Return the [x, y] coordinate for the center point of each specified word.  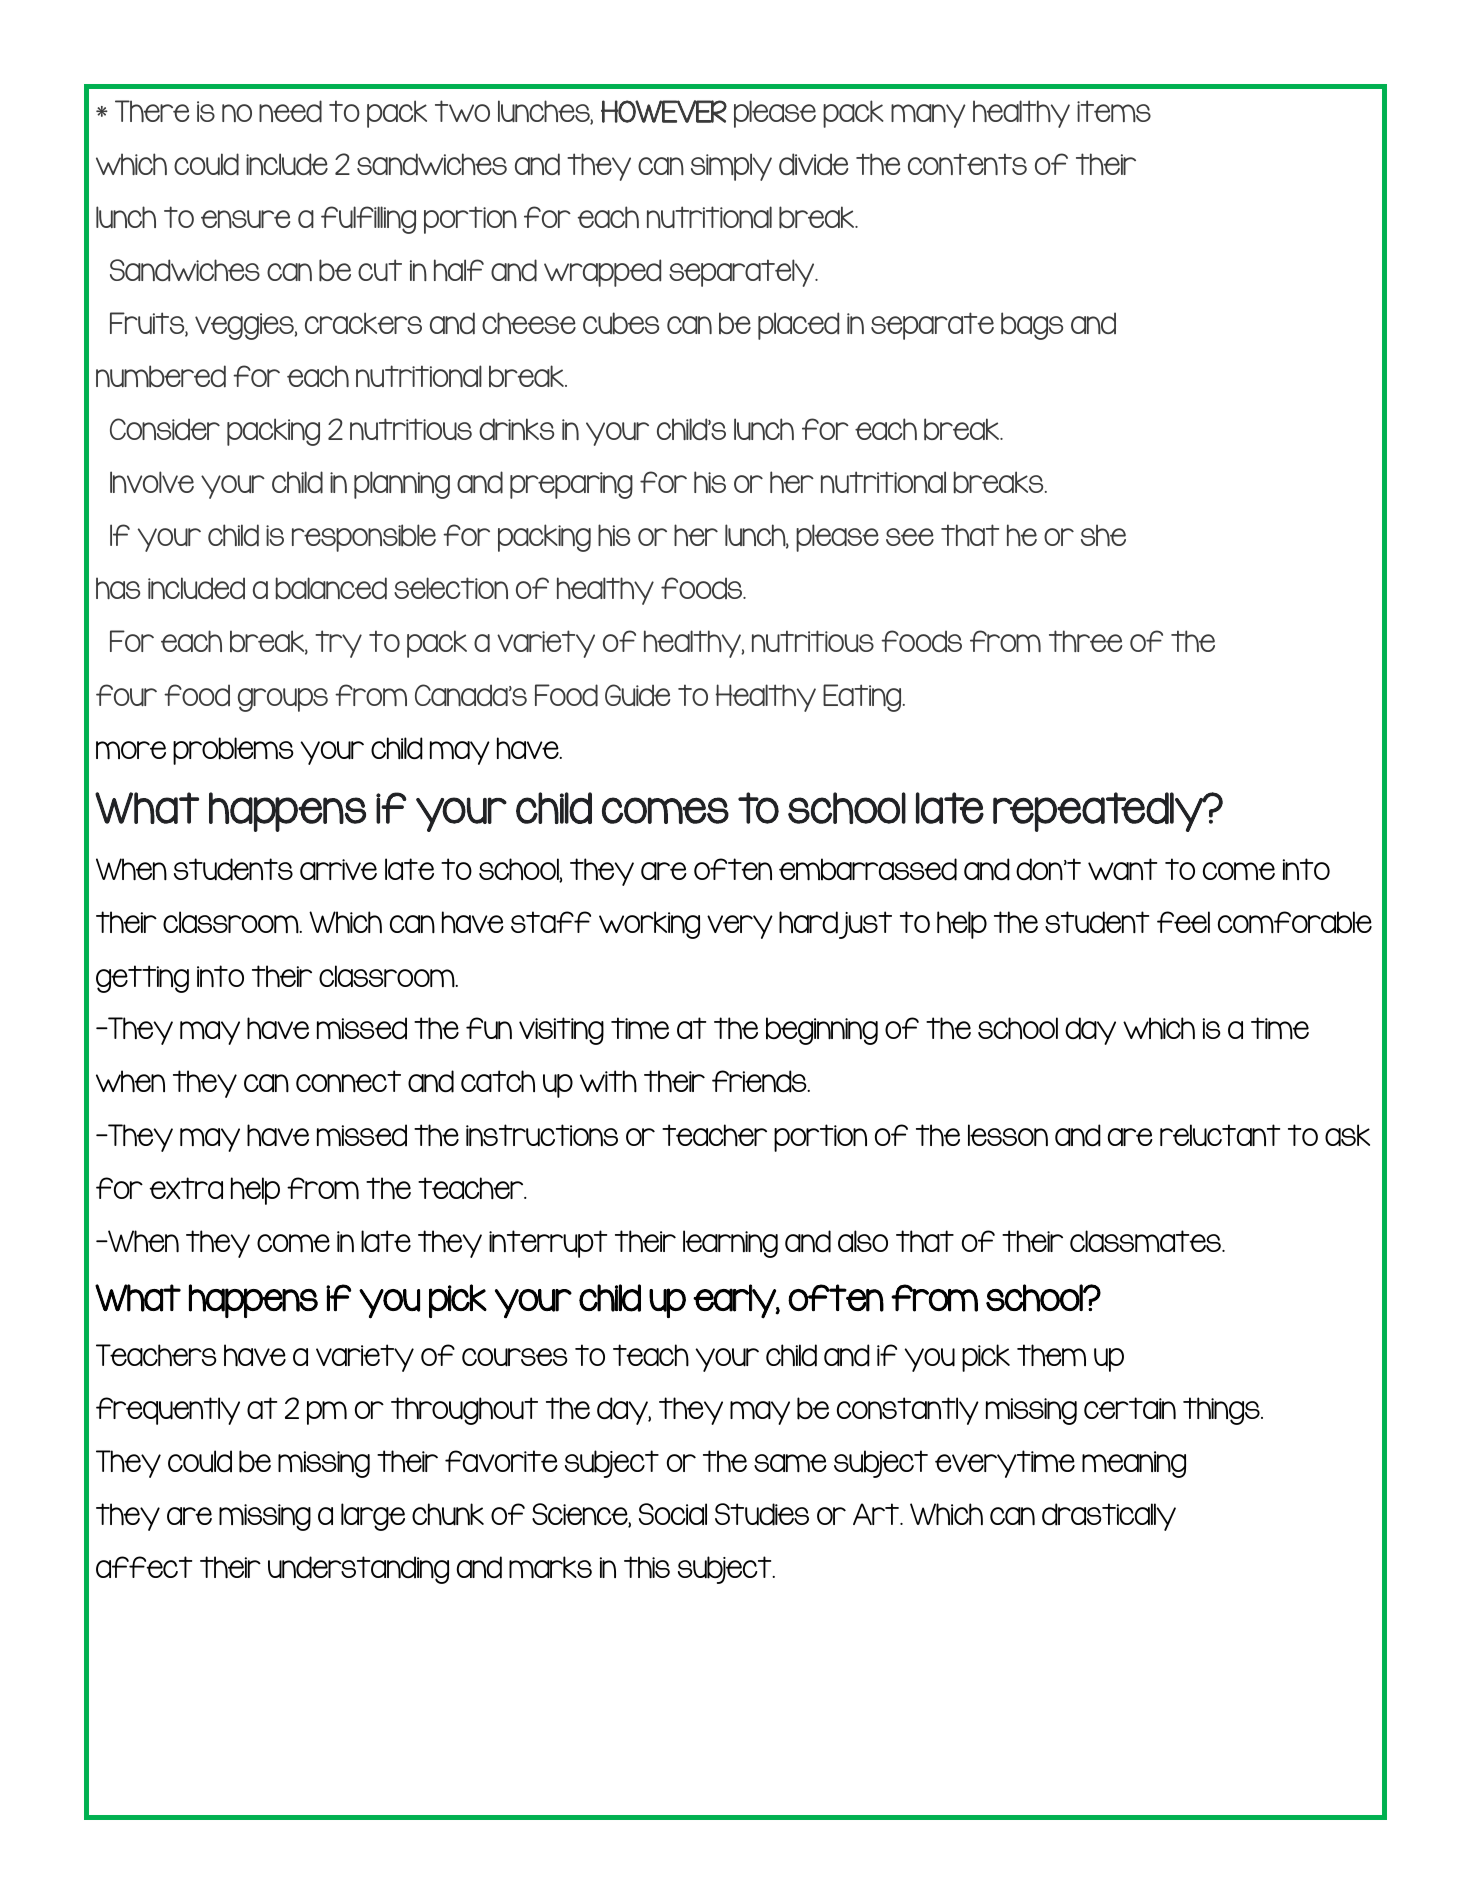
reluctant [1220, 1135]
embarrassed [868, 869]
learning [730, 1244]
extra [186, 1188]
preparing [571, 485]
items [1114, 111]
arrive [338, 869]
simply [731, 167]
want [1122, 869]
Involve [152, 482]
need [290, 111]
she [1103, 535]
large [373, 1517]
